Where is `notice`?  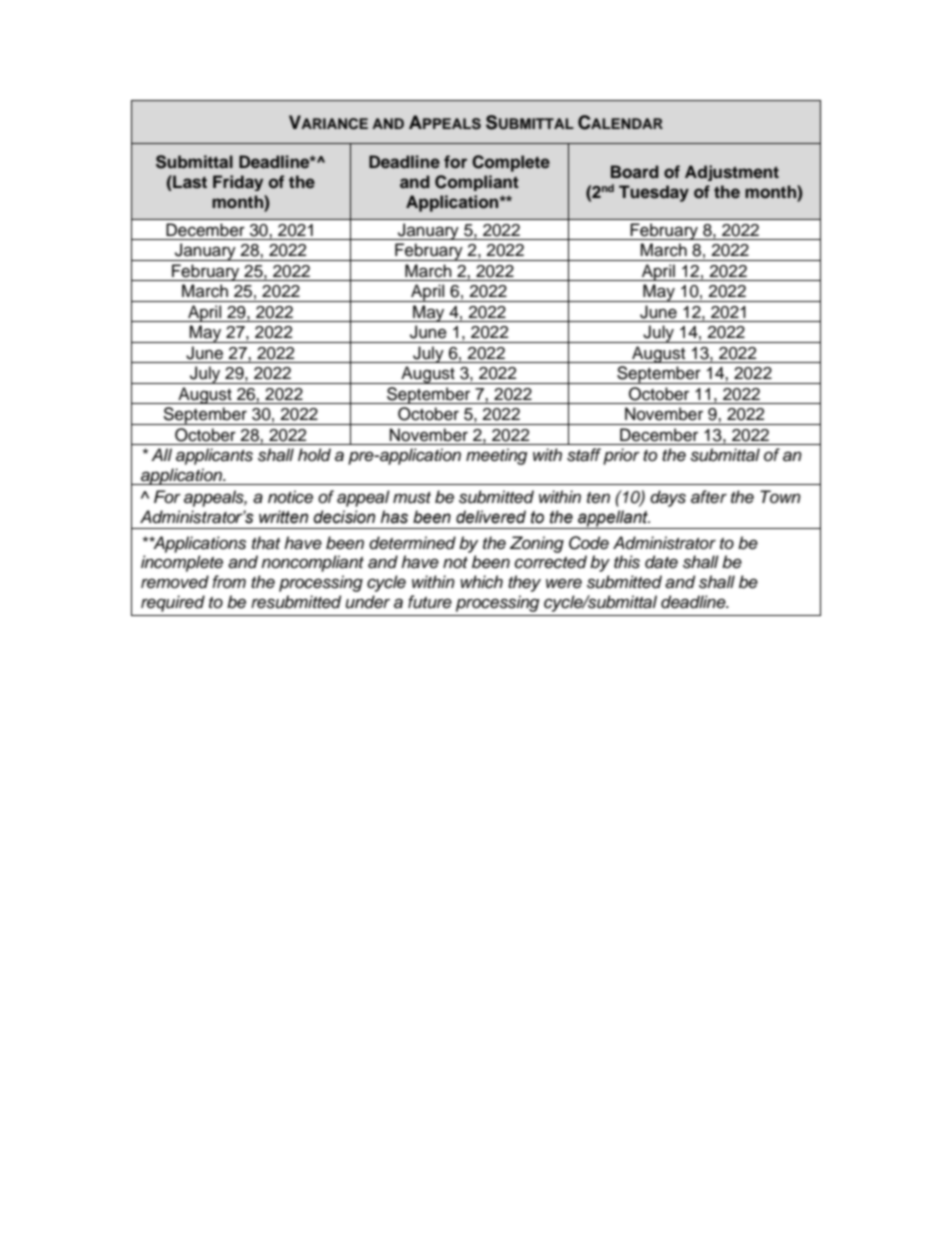 notice is located at coordinates (290, 497).
